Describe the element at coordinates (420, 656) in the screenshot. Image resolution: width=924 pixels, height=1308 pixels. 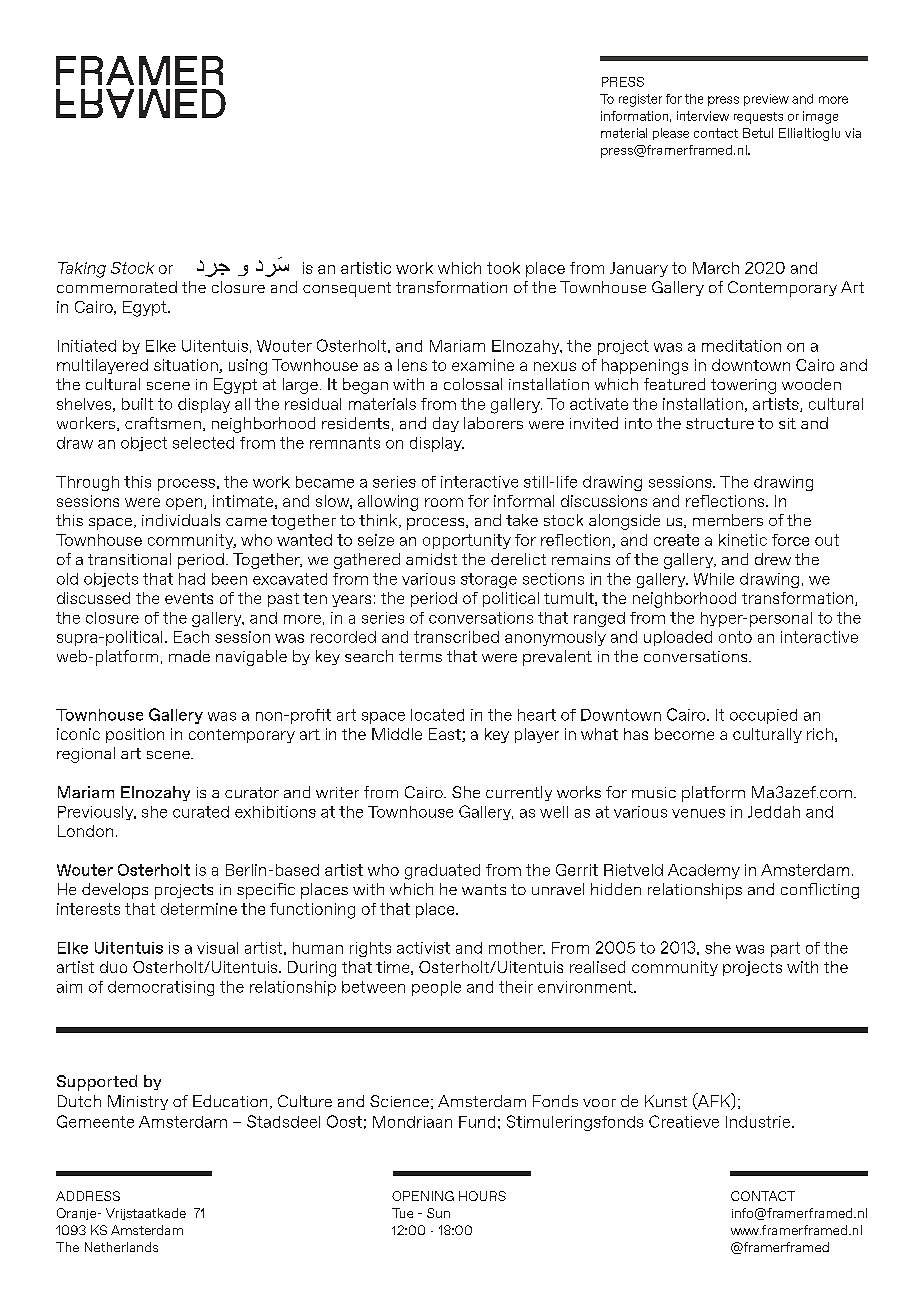
I see `terms` at that location.
